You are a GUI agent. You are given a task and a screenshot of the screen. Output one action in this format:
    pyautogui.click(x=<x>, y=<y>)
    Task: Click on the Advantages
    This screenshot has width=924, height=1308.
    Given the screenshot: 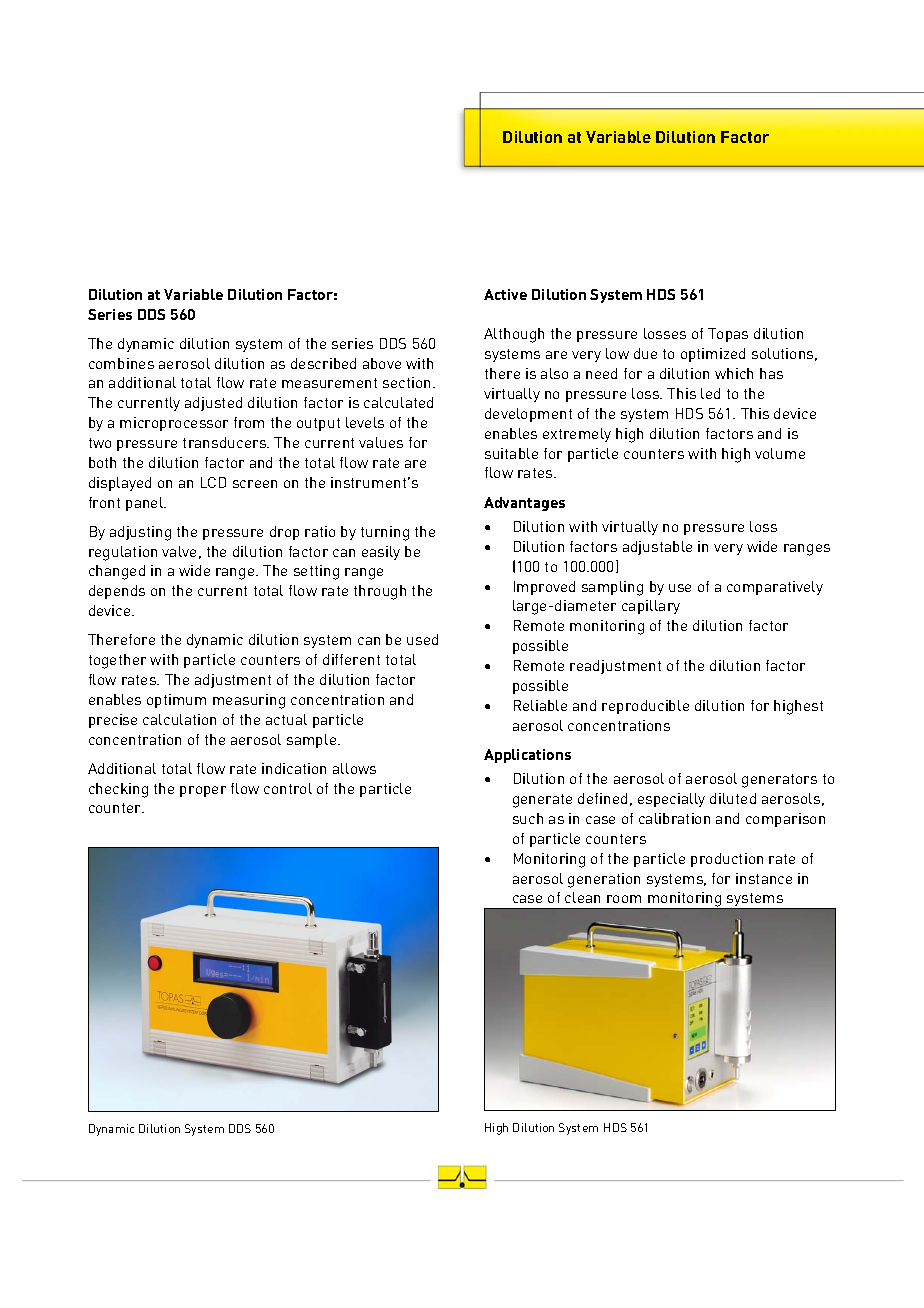 What is the action you would take?
    pyautogui.click(x=524, y=504)
